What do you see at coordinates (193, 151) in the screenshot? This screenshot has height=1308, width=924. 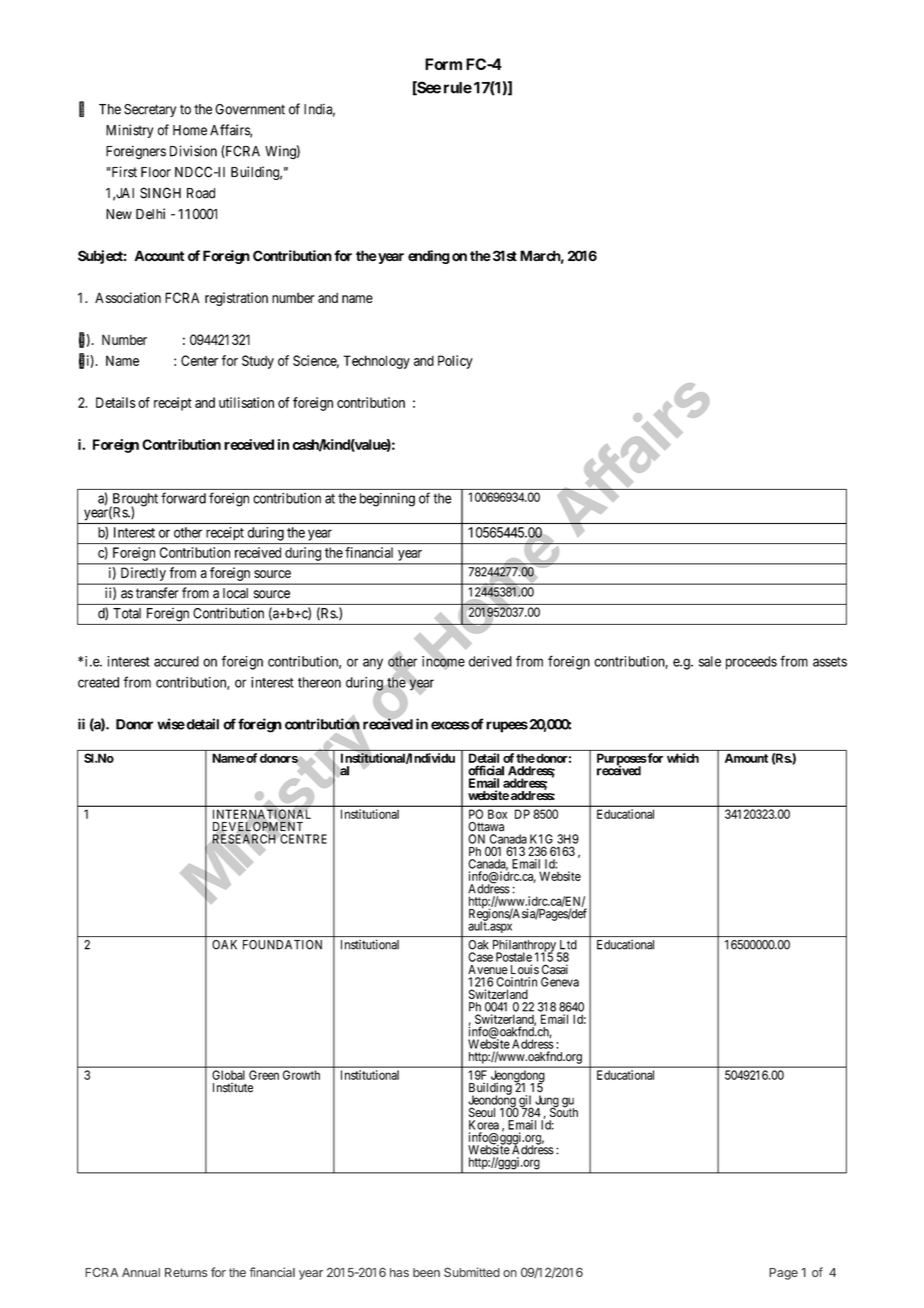 I see `Division` at bounding box center [193, 151].
